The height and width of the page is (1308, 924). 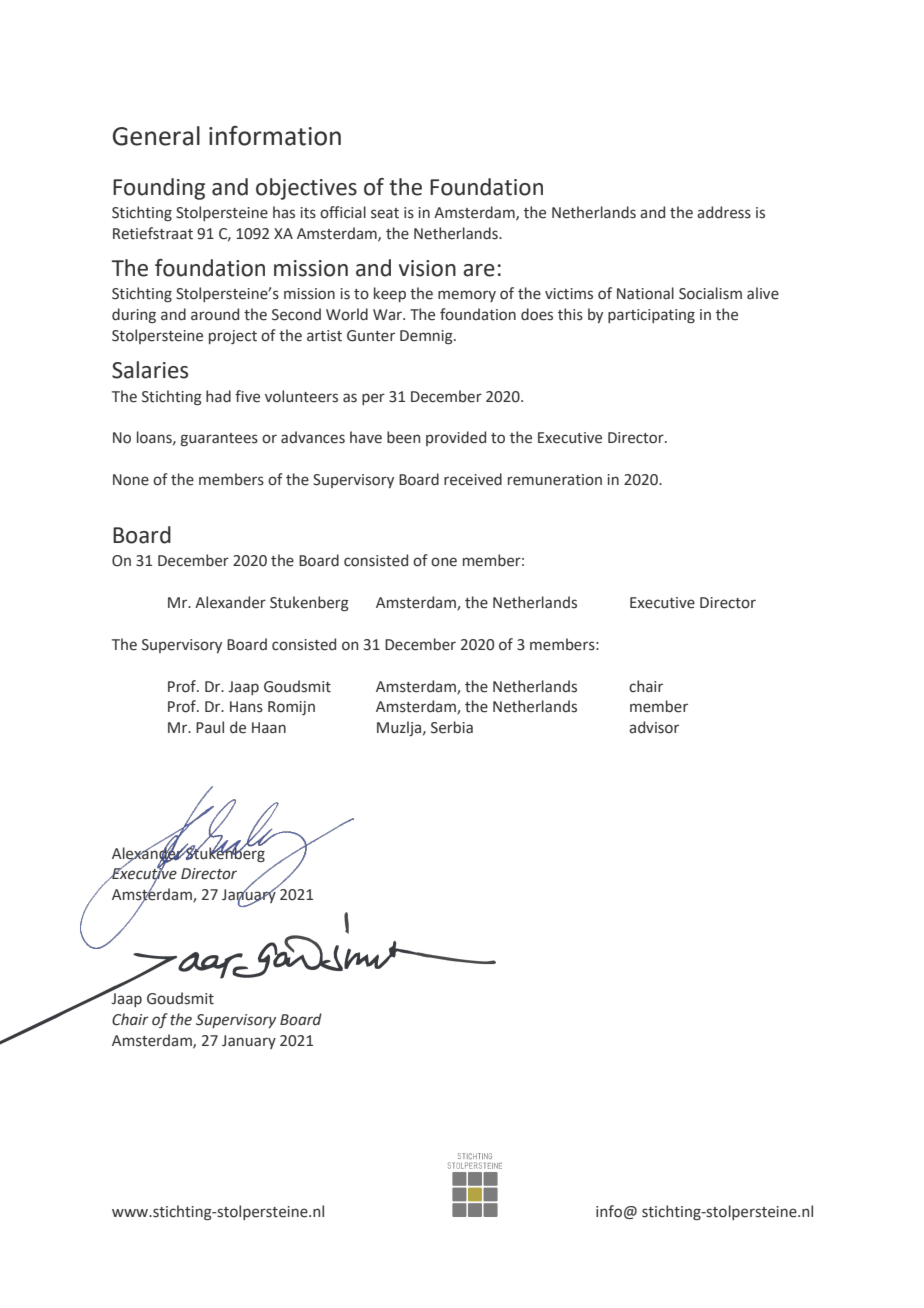 I want to click on Paul, so click(x=210, y=727).
